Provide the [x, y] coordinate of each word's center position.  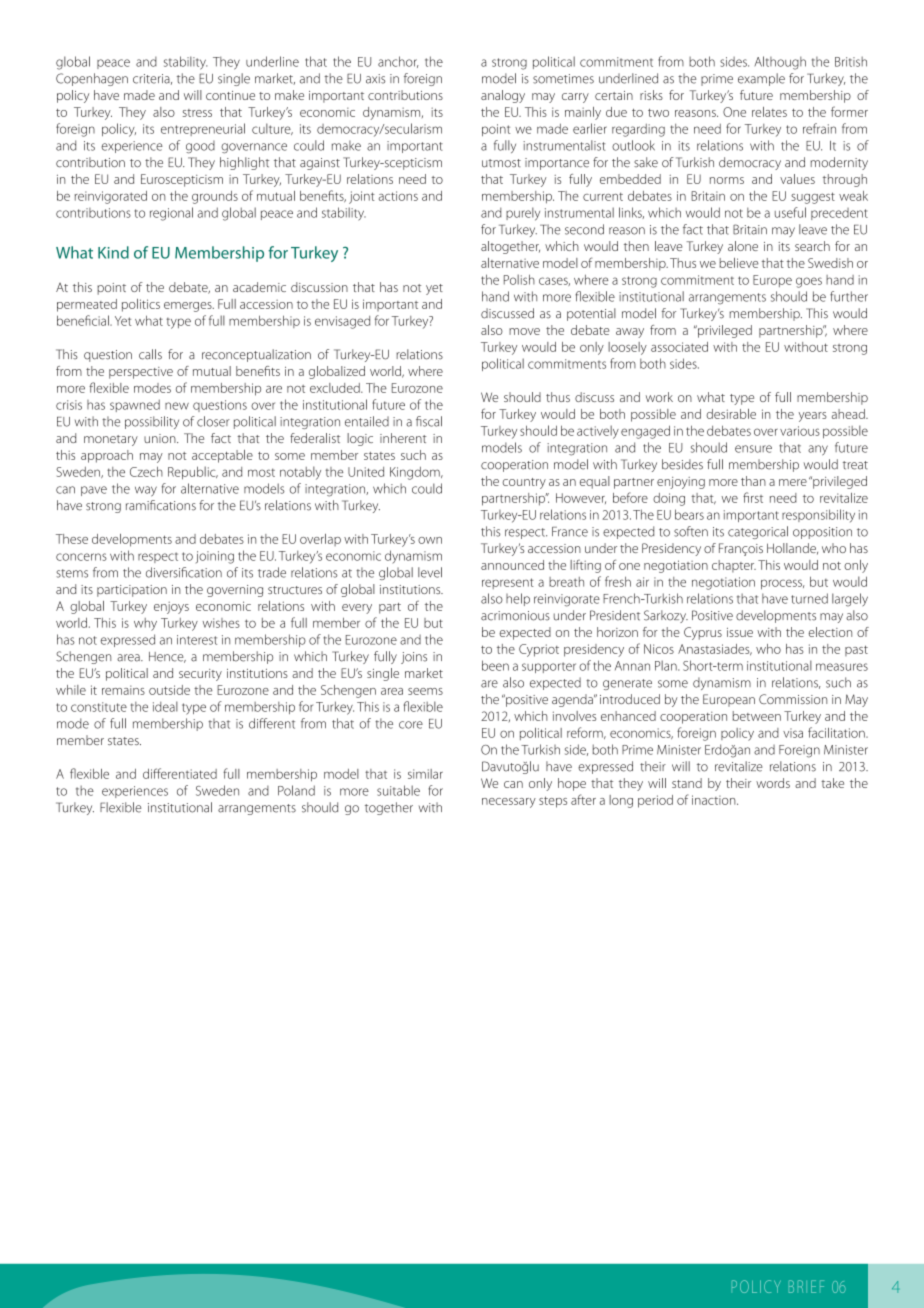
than [753, 481]
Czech [146, 471]
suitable [398, 790]
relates [769, 112]
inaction [715, 800]
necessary [509, 803]
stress [197, 113]
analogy [503, 96]
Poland [296, 790]
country [524, 483]
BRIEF [806, 1286]
